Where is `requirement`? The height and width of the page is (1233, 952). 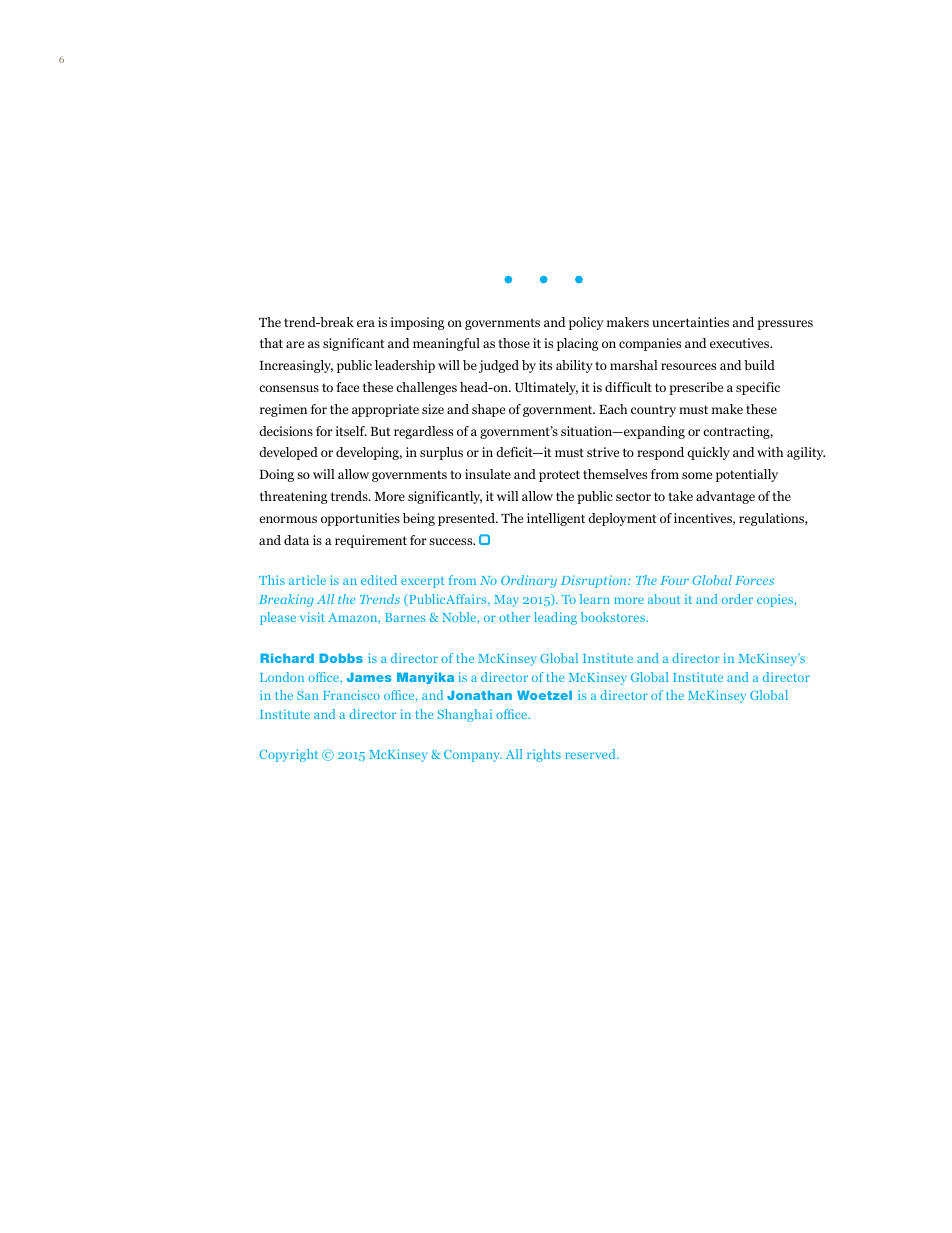 requirement is located at coordinates (371, 541).
